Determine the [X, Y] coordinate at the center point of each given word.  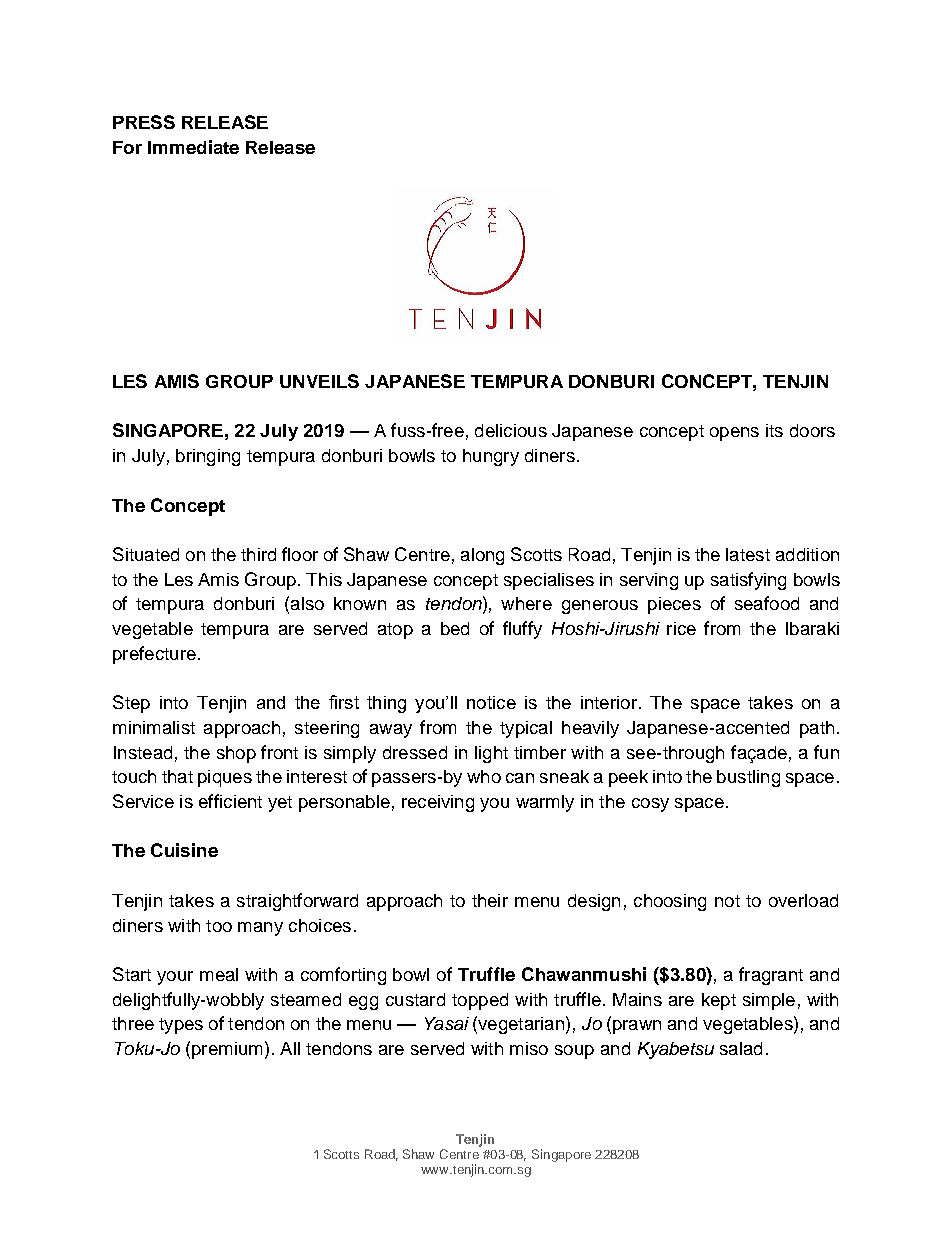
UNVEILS [319, 381]
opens [734, 434]
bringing [208, 457]
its [774, 430]
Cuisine [184, 850]
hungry [491, 457]
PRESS [144, 122]
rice [681, 628]
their [490, 900]
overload [803, 900]
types [181, 1026]
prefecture [154, 655]
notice [491, 702]
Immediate [193, 147]
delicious [511, 430]
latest [748, 554]
